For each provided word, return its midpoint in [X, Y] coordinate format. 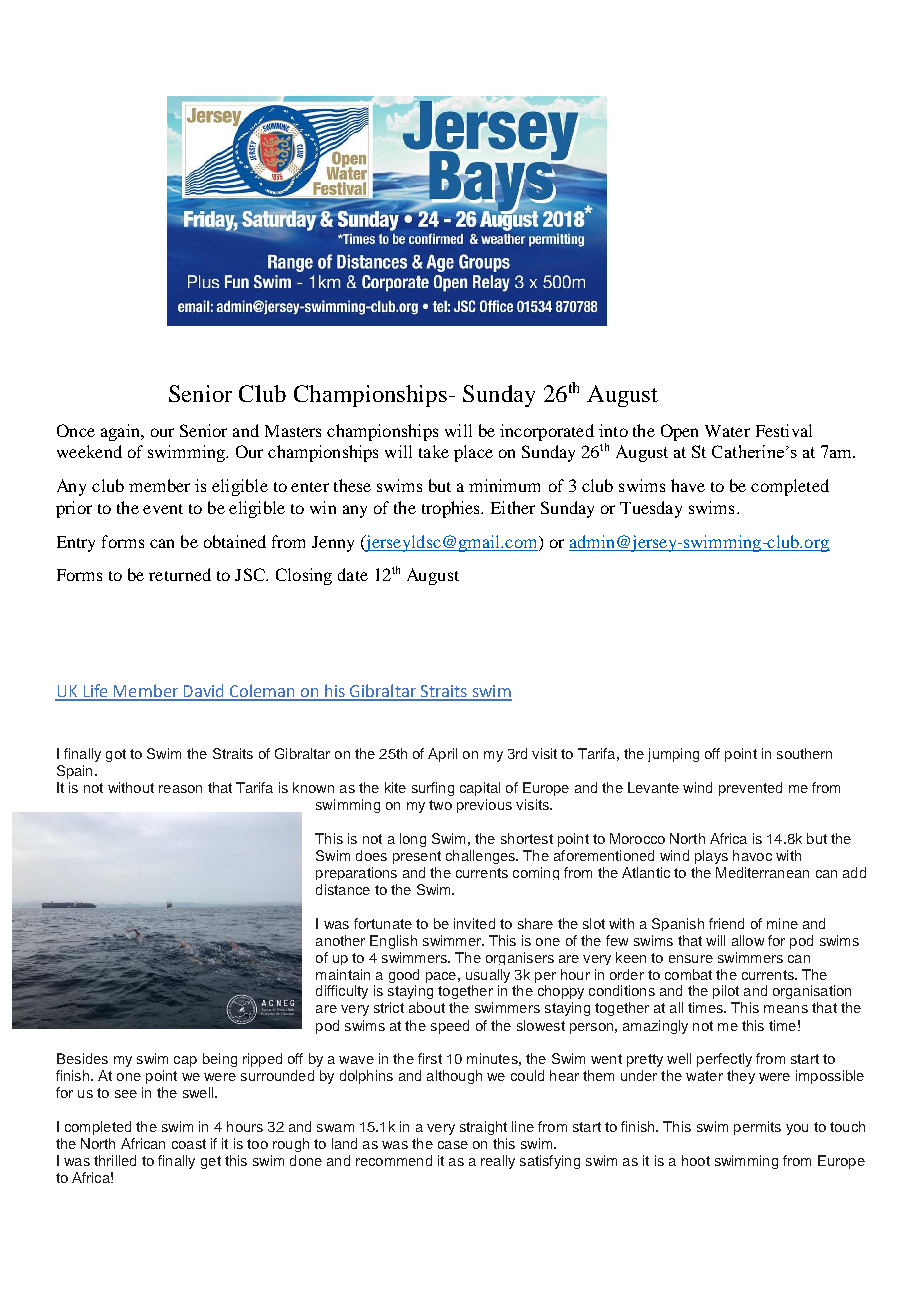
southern [804, 753]
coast [189, 1144]
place [473, 453]
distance [343, 889]
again [121, 432]
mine [782, 923]
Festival [784, 430]
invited [474, 923]
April [442, 755]
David [203, 692]
